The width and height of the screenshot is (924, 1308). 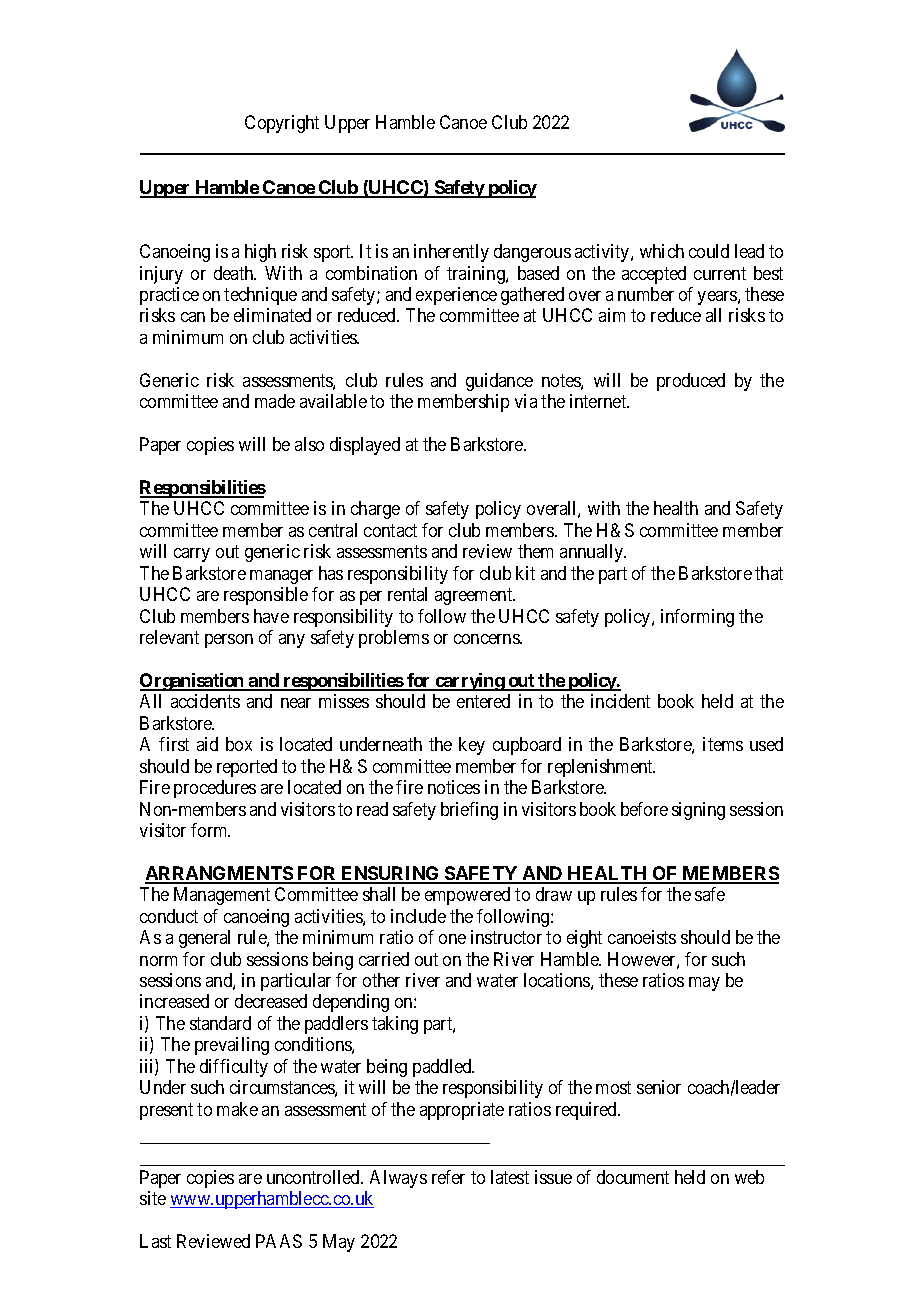 I want to click on made, so click(x=275, y=401).
